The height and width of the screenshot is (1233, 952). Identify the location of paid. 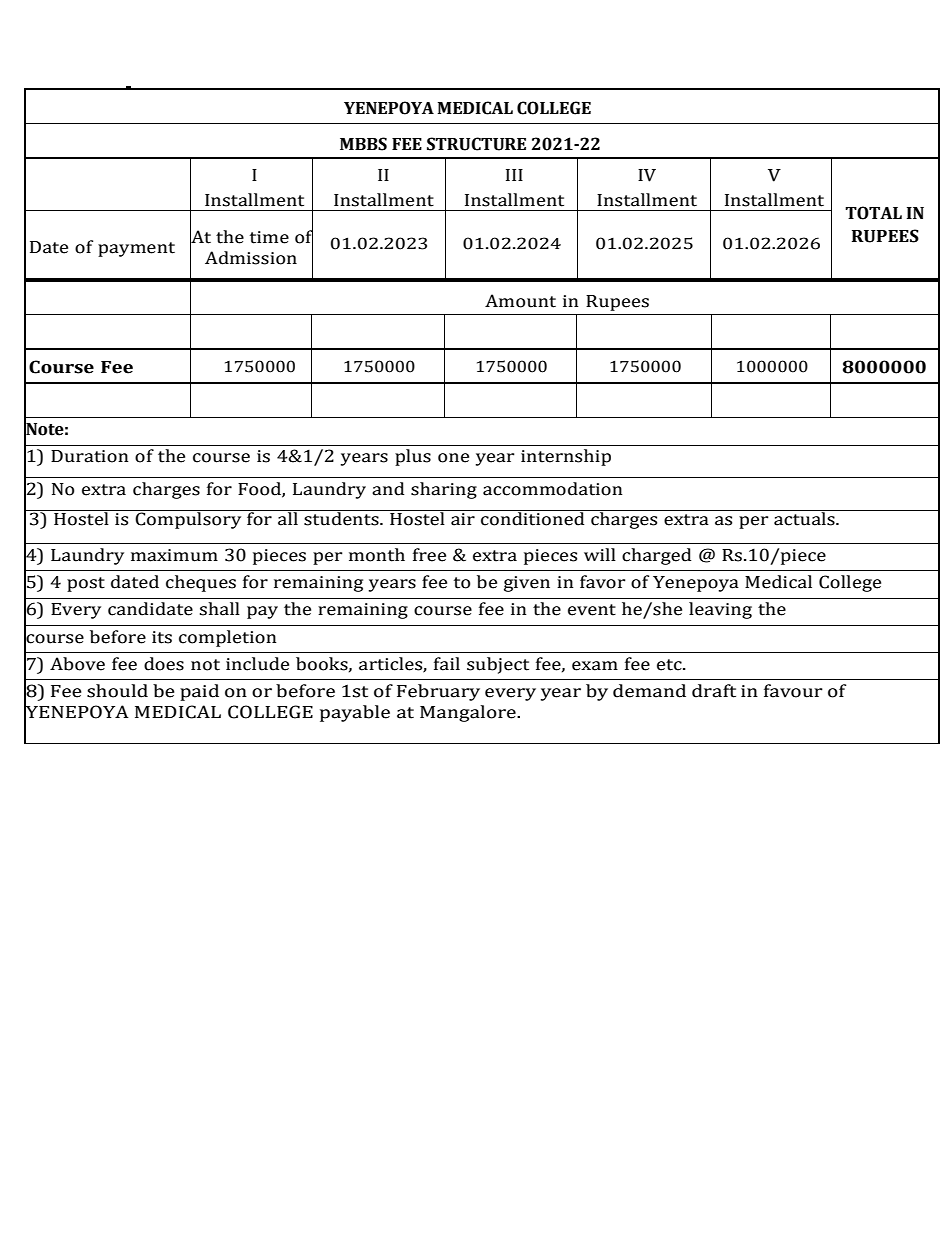
(199, 692).
